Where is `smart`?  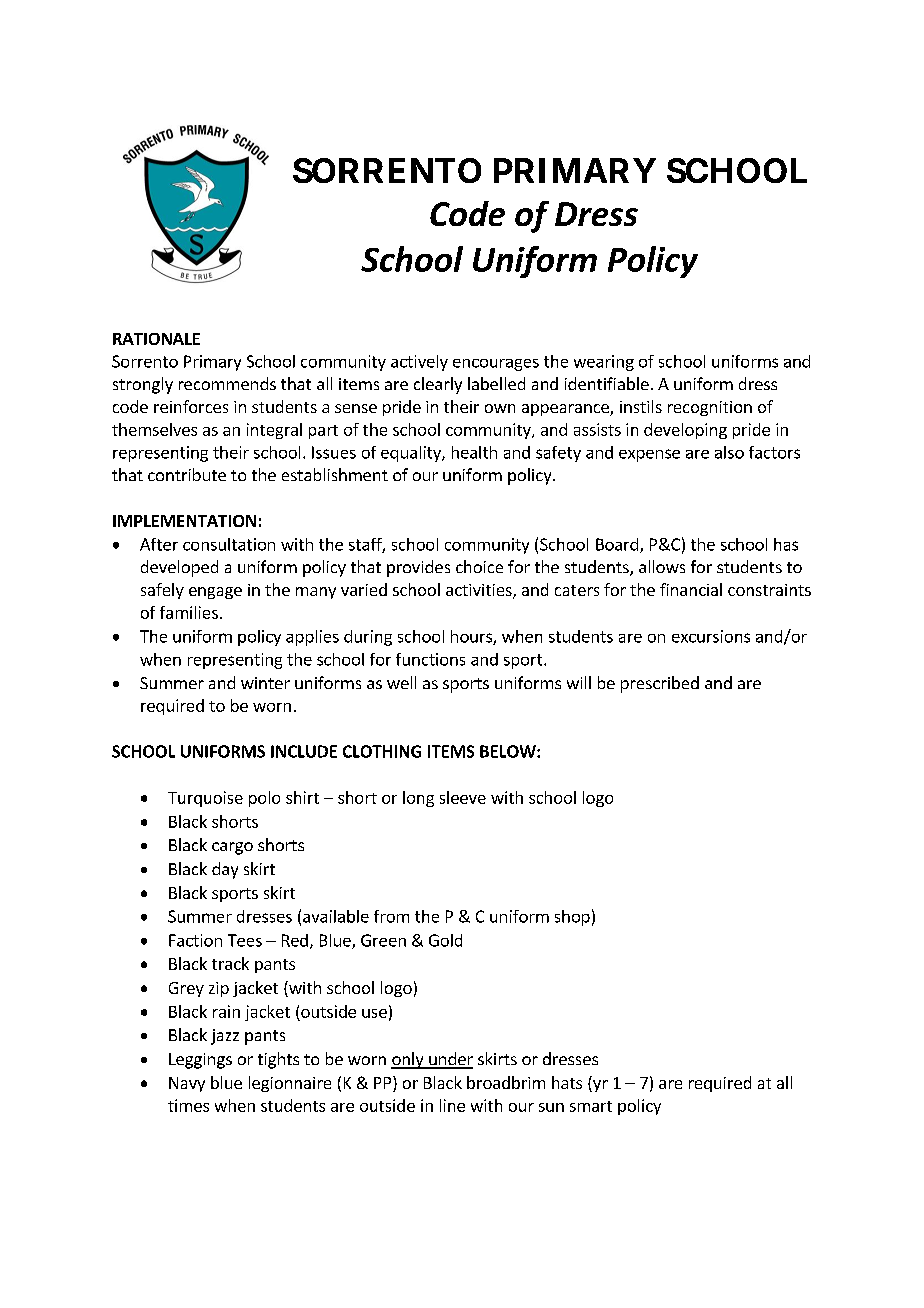
smart is located at coordinates (591, 1106).
